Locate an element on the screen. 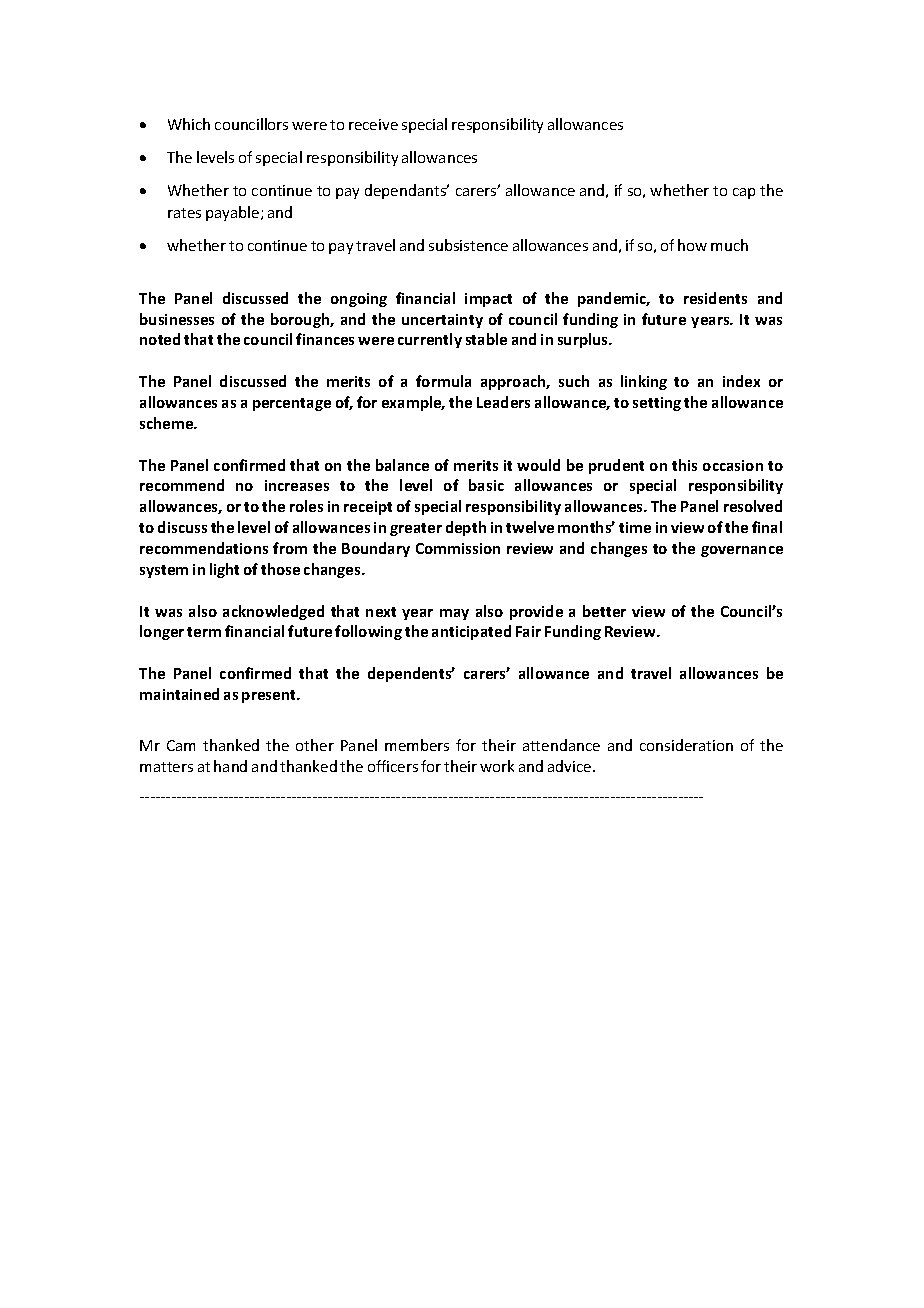  receive is located at coordinates (373, 124).
